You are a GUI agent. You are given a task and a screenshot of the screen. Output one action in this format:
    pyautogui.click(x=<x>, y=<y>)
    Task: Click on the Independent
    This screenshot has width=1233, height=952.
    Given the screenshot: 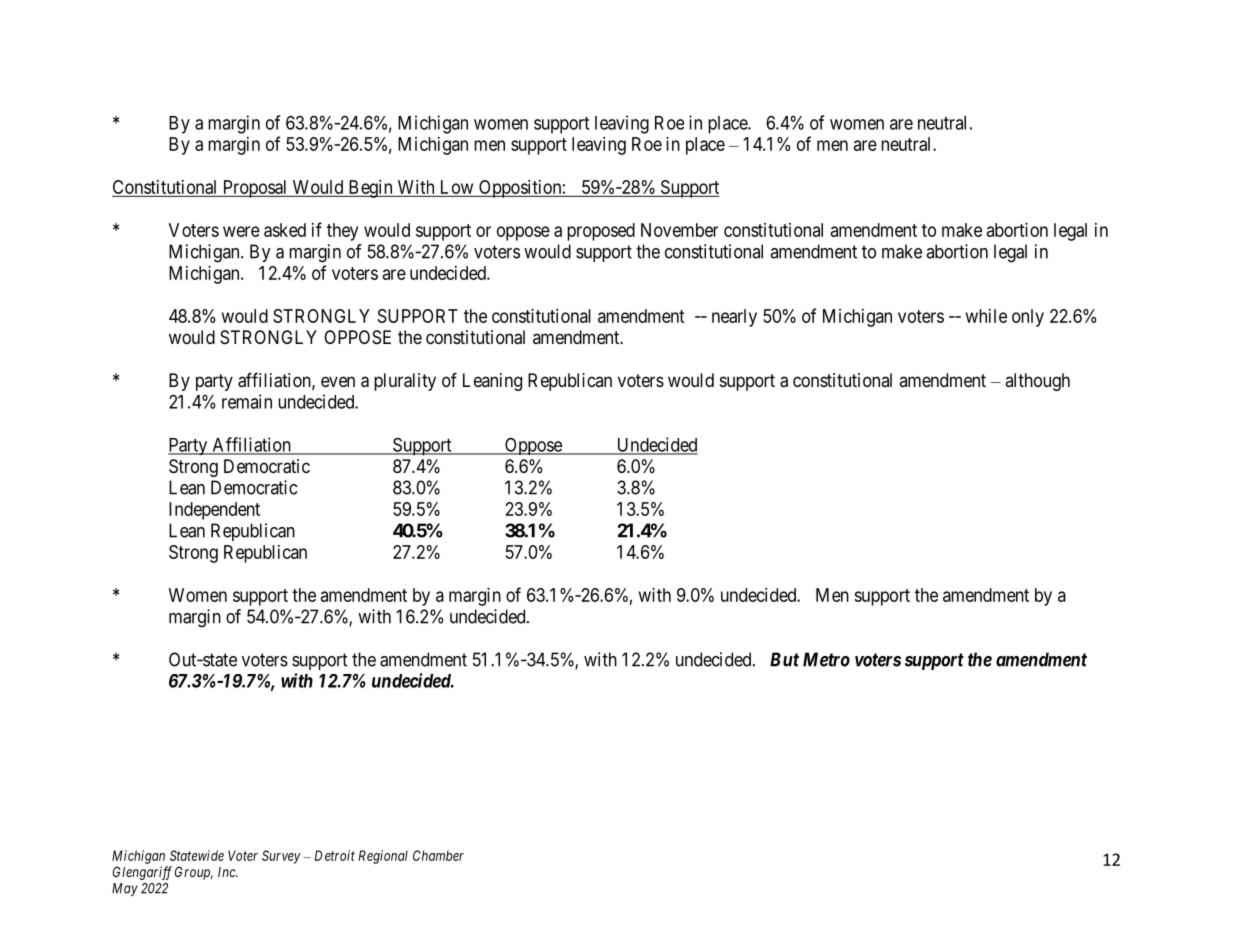 What is the action you would take?
    pyautogui.click(x=214, y=511)
